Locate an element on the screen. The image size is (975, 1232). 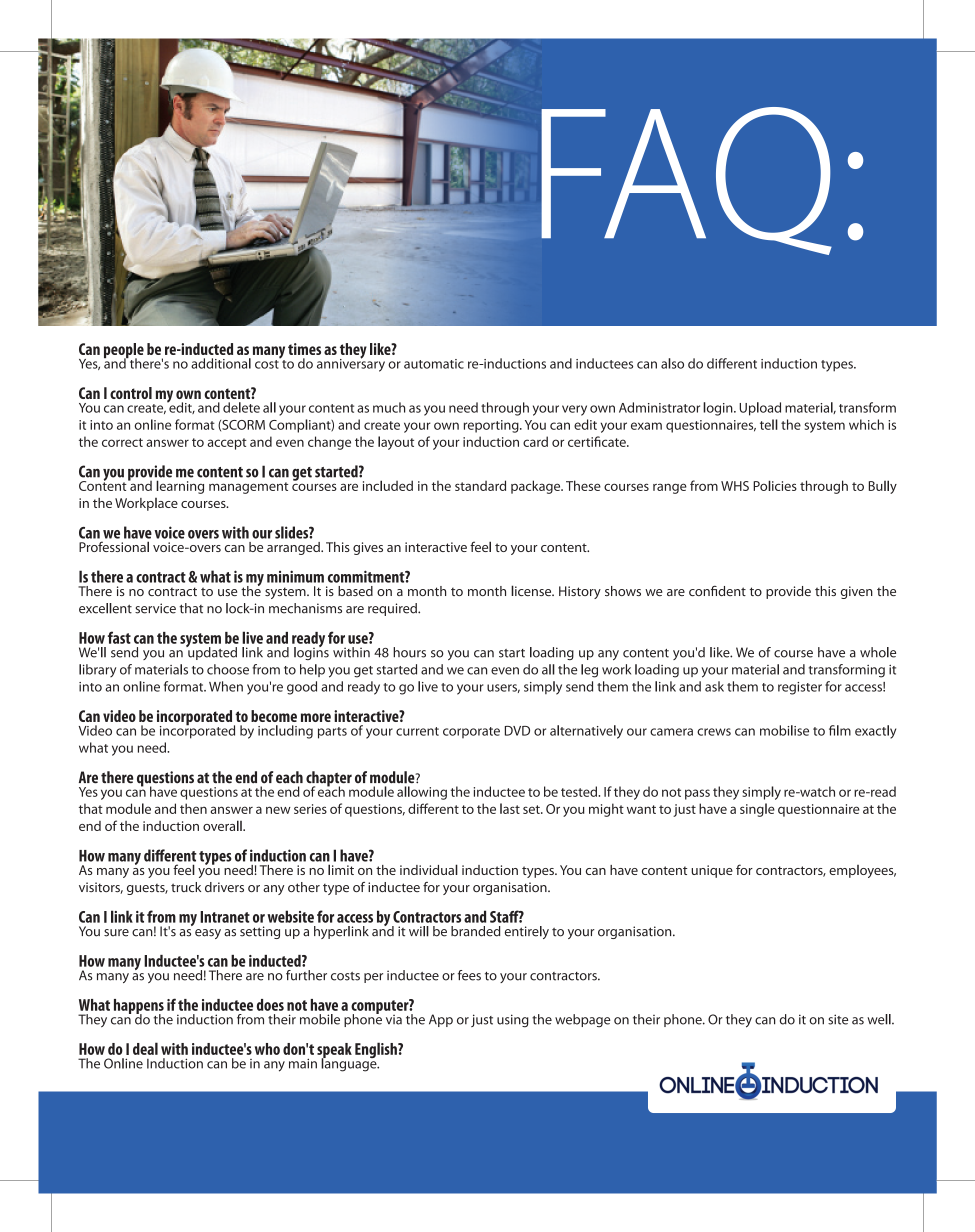
reporting is located at coordinates (492, 426).
